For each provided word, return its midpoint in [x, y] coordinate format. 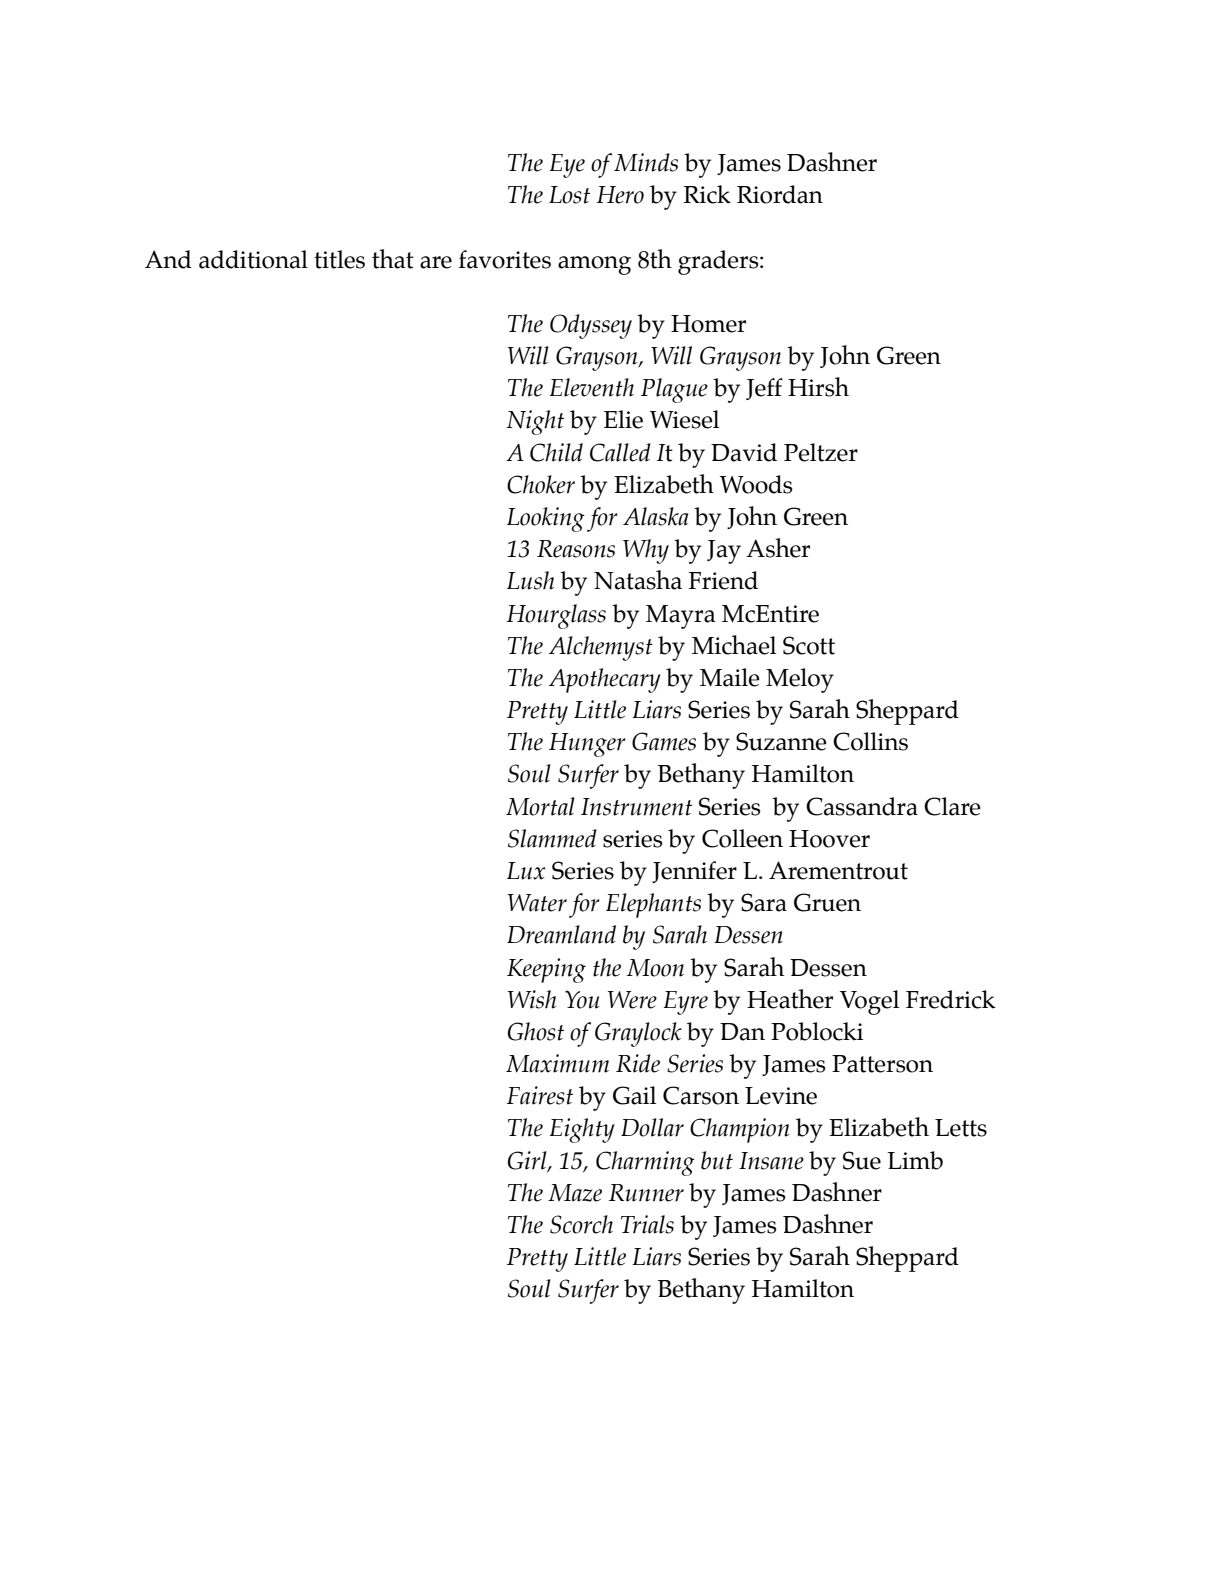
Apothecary [605, 680]
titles [339, 259]
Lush [530, 580]
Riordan [780, 194]
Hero [620, 195]
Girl [528, 1161]
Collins [870, 741]
